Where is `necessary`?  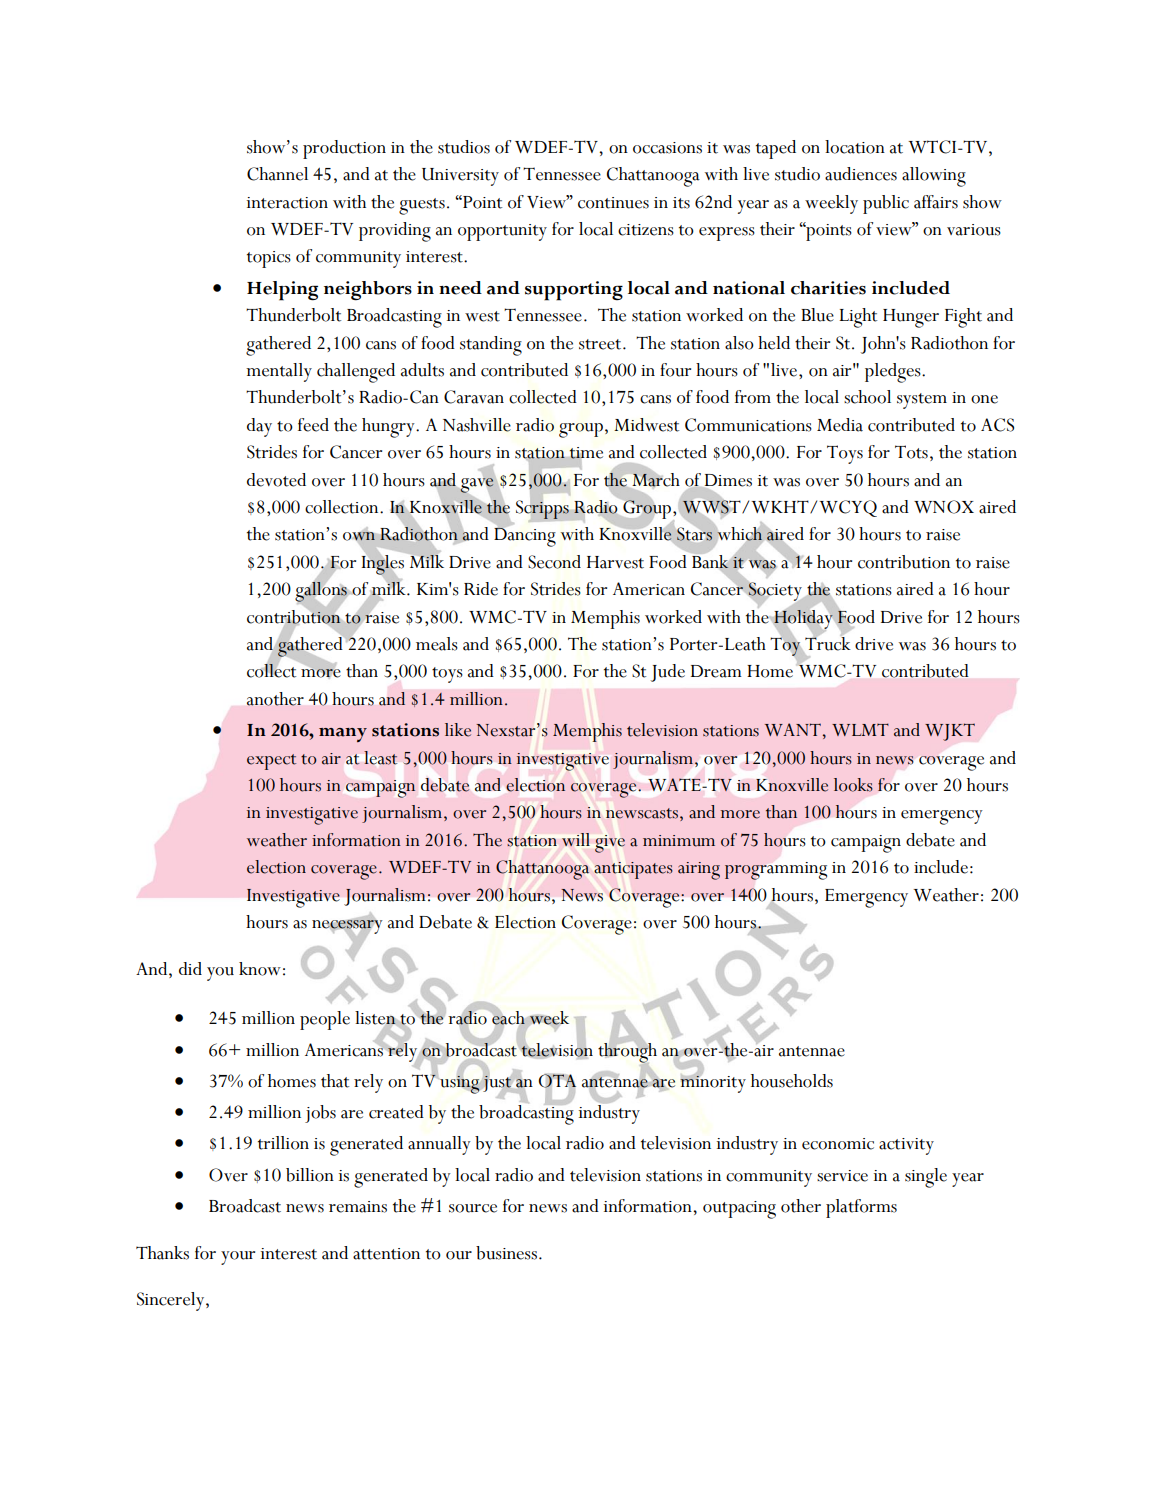 necessary is located at coordinates (347, 927).
